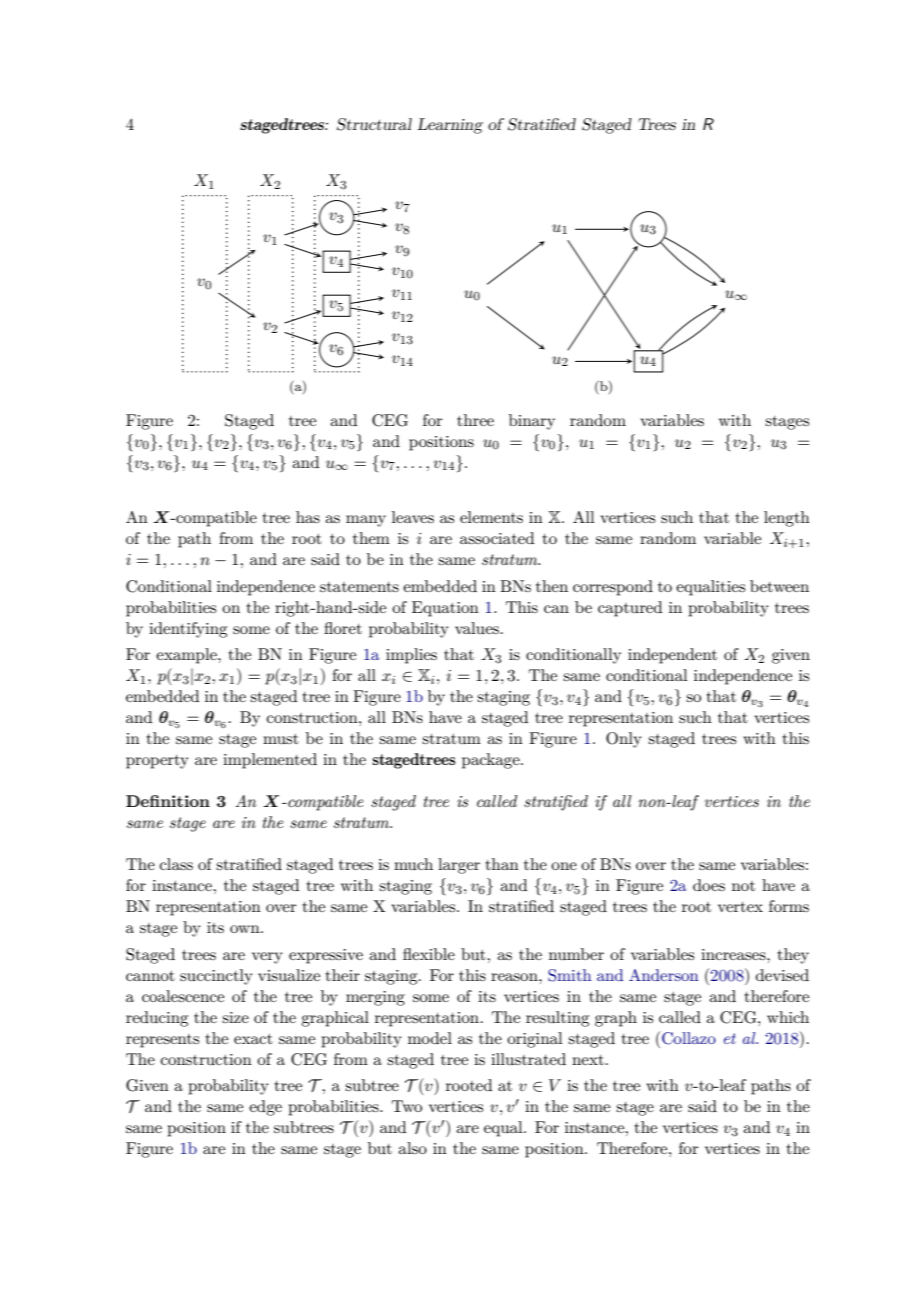 The width and height of the document is (924, 1308). I want to click on does, so click(709, 885).
